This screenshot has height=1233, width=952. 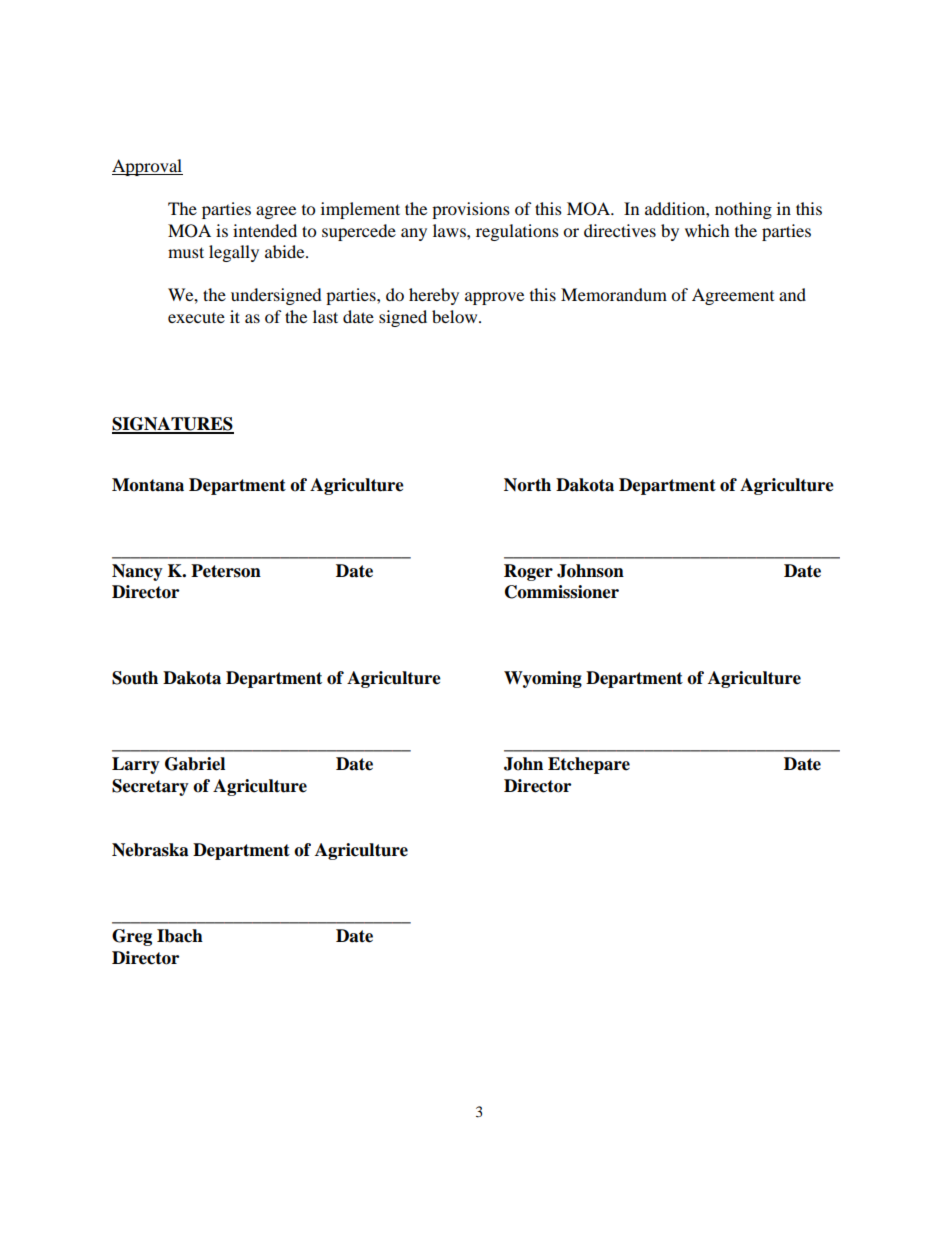 I want to click on provisions, so click(x=471, y=210).
